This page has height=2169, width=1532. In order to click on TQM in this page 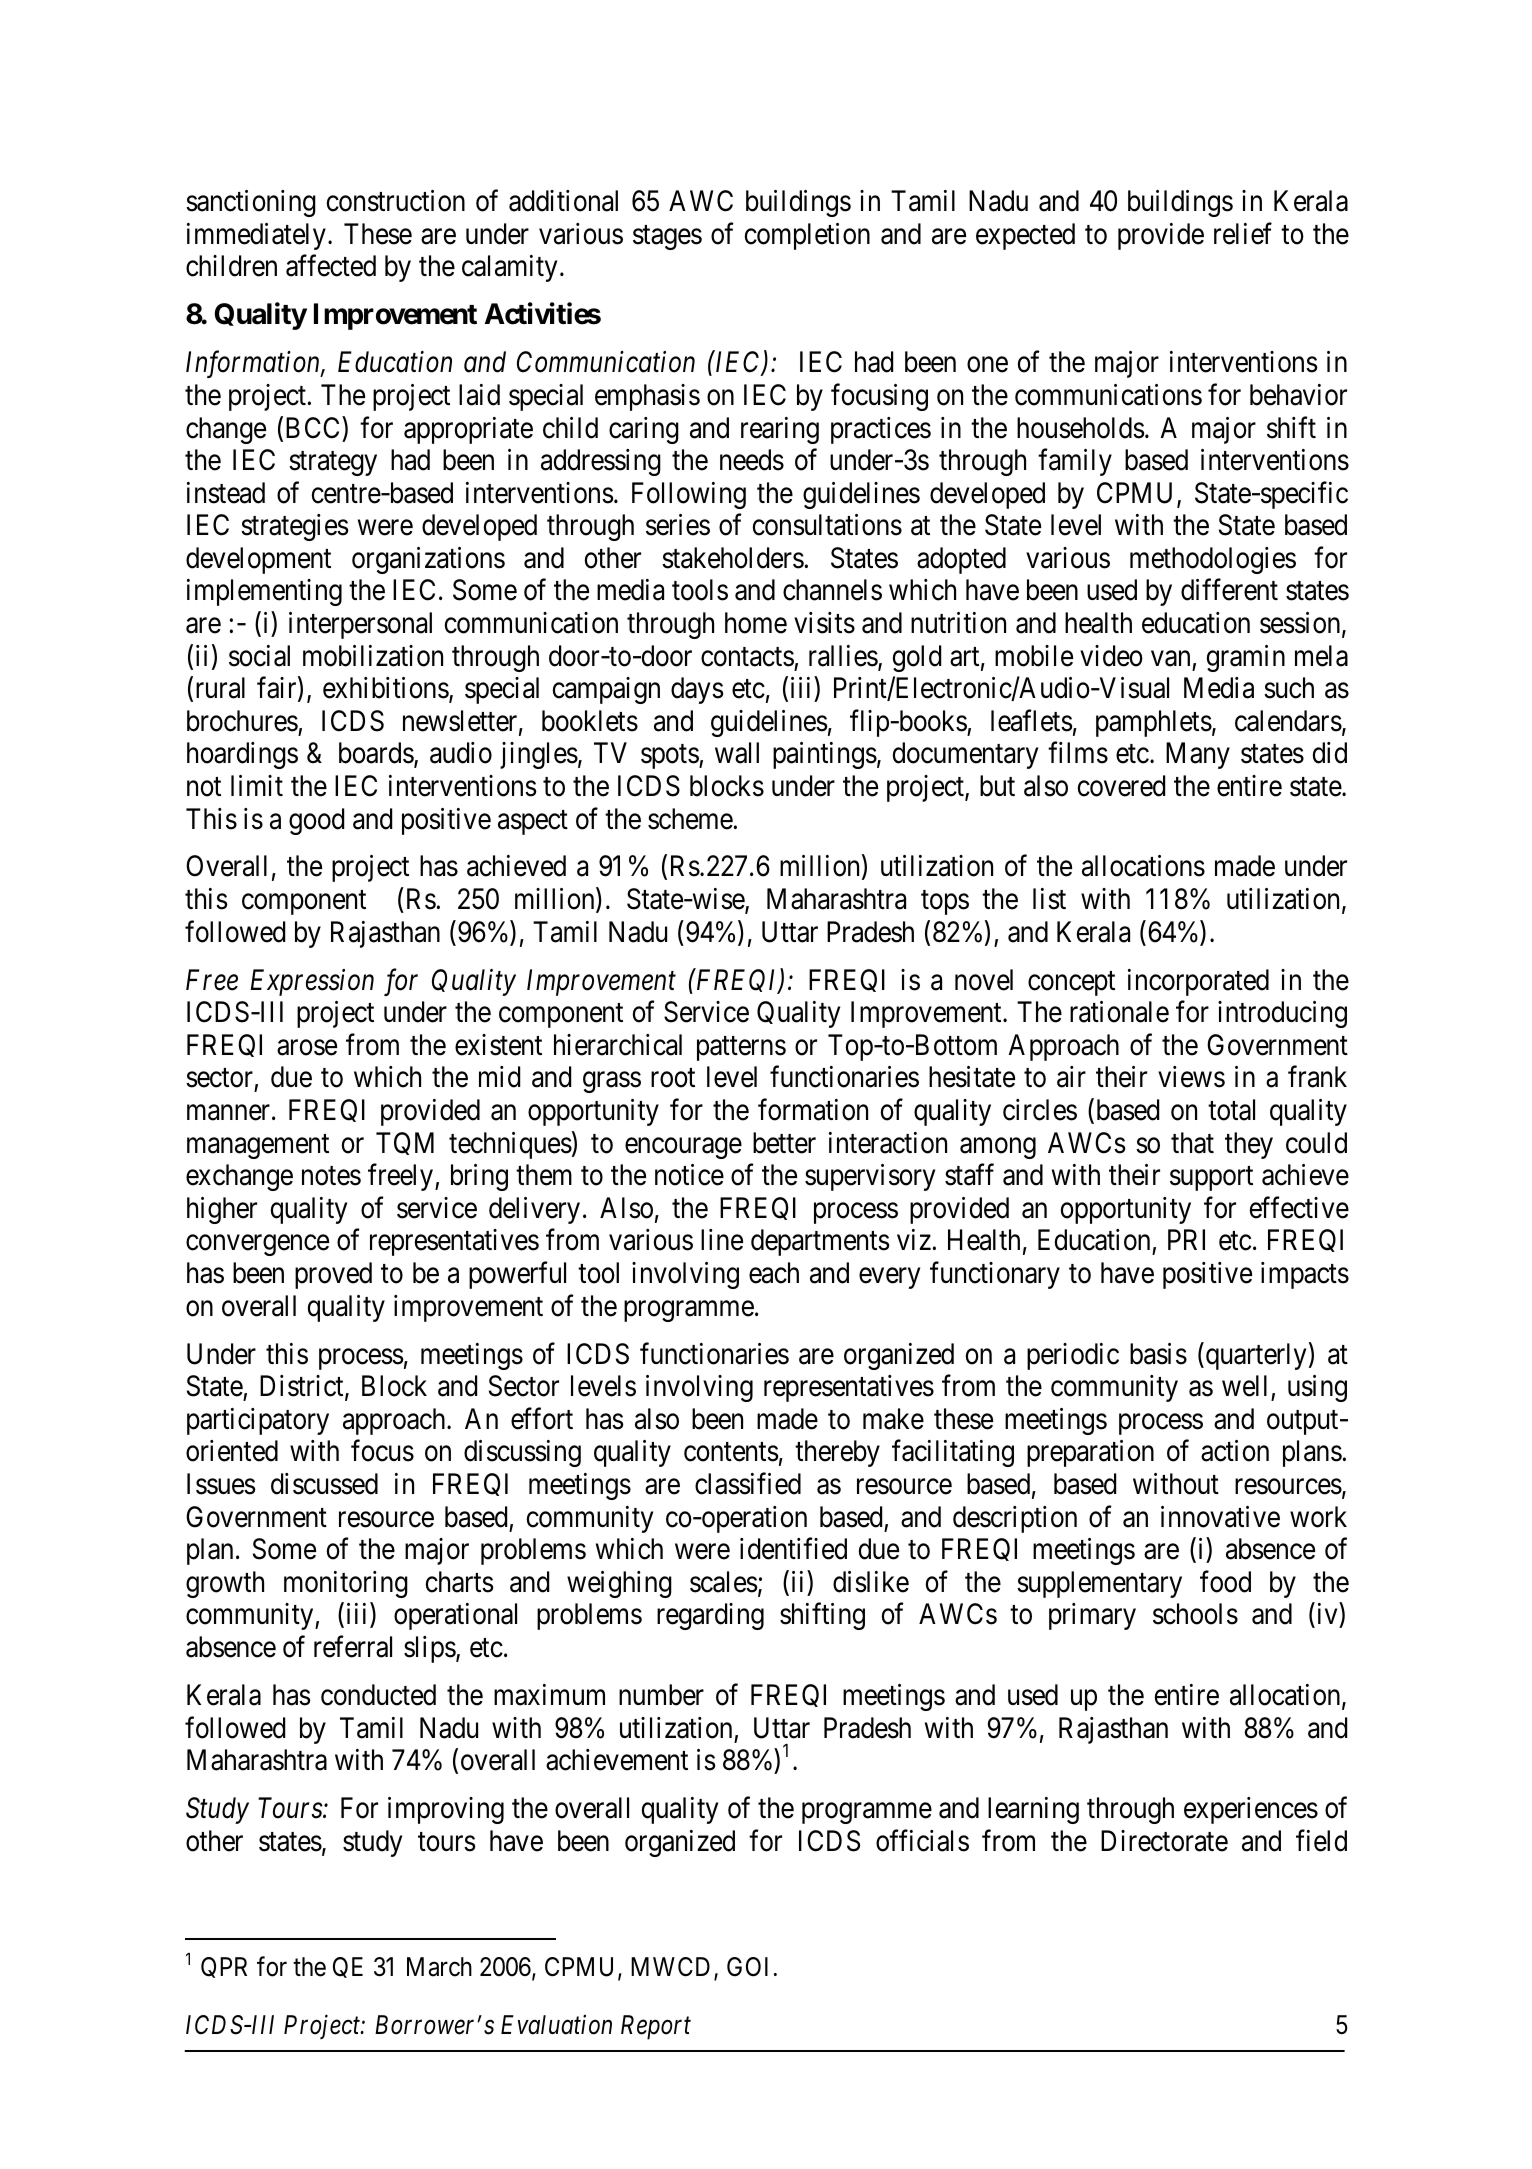, I will do `click(405, 1143)`.
